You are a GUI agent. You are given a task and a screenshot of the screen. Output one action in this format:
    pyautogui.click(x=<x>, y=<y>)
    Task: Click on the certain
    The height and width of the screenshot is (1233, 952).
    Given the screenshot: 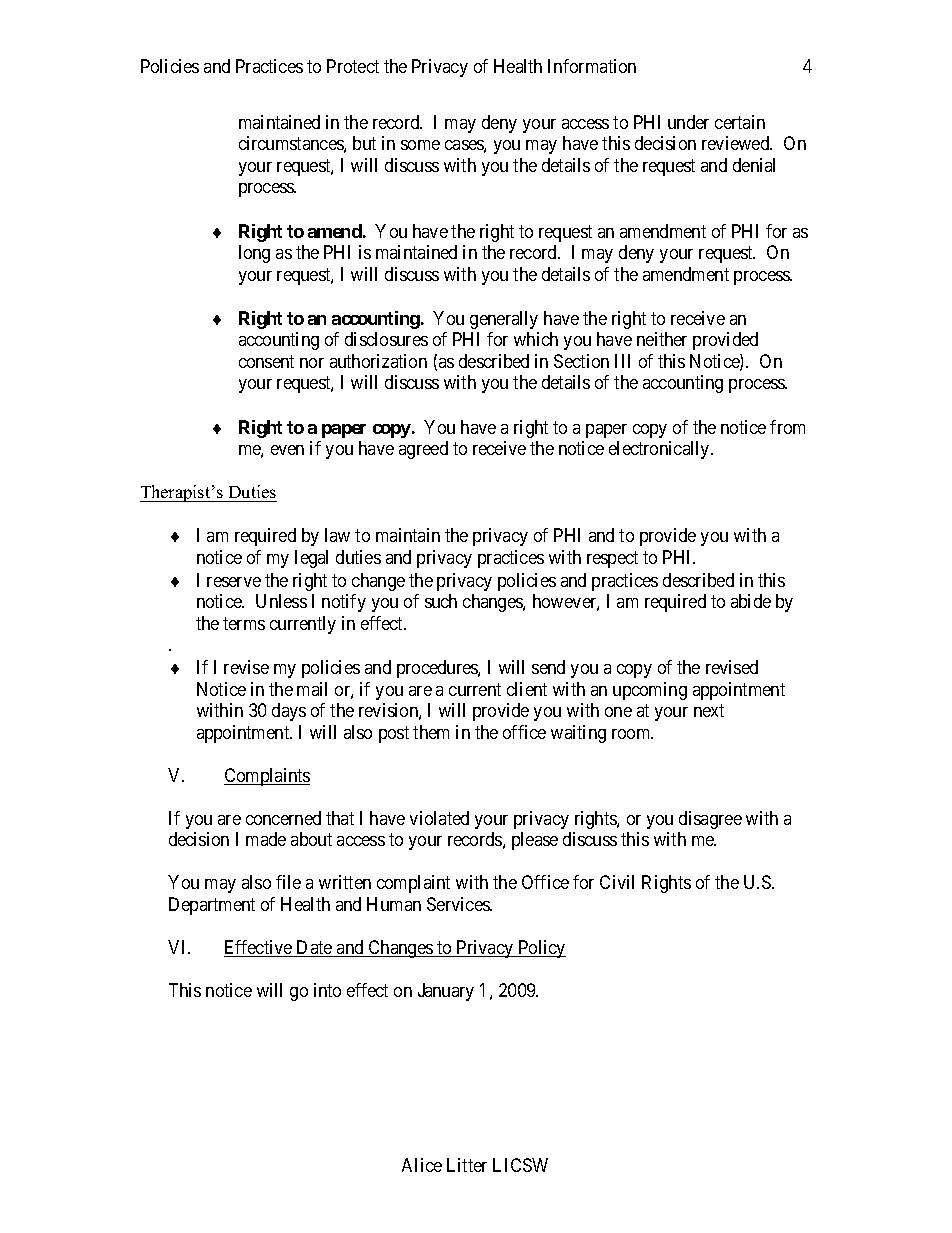 What is the action you would take?
    pyautogui.click(x=740, y=122)
